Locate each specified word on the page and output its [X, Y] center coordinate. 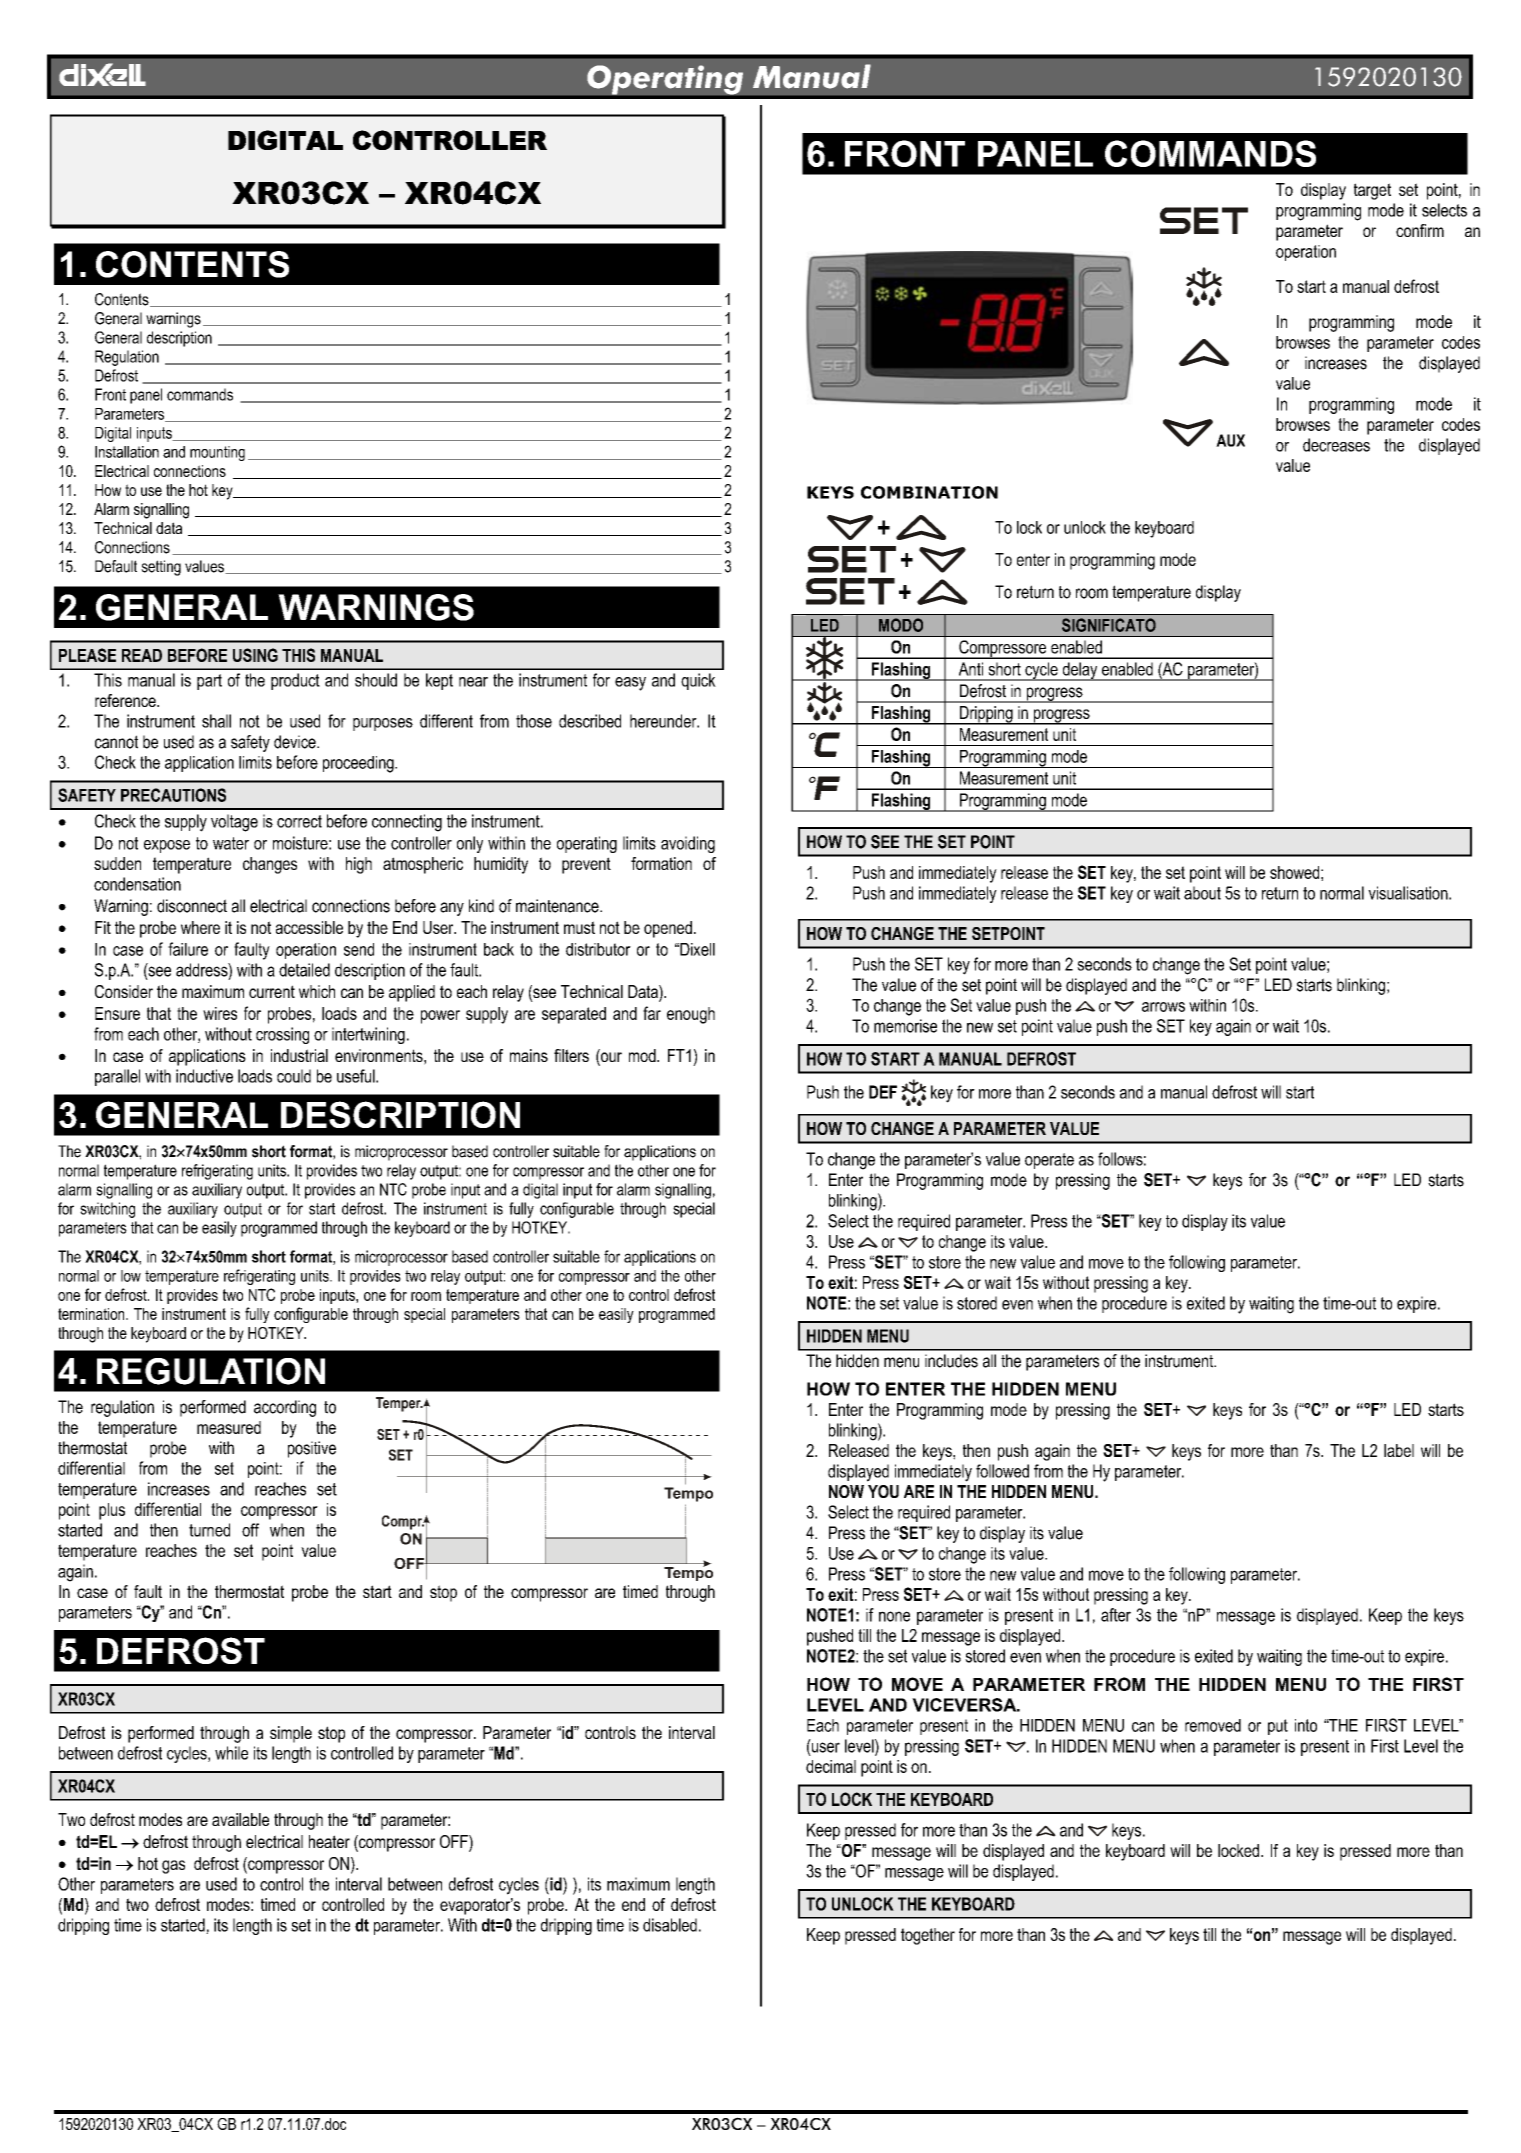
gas [173, 1867]
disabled [670, 1925]
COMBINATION [929, 492]
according [285, 1408]
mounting [217, 453]
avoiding [688, 844]
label [1399, 1450]
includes [951, 1361]
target [1372, 191]
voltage [234, 823]
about [1202, 893]
